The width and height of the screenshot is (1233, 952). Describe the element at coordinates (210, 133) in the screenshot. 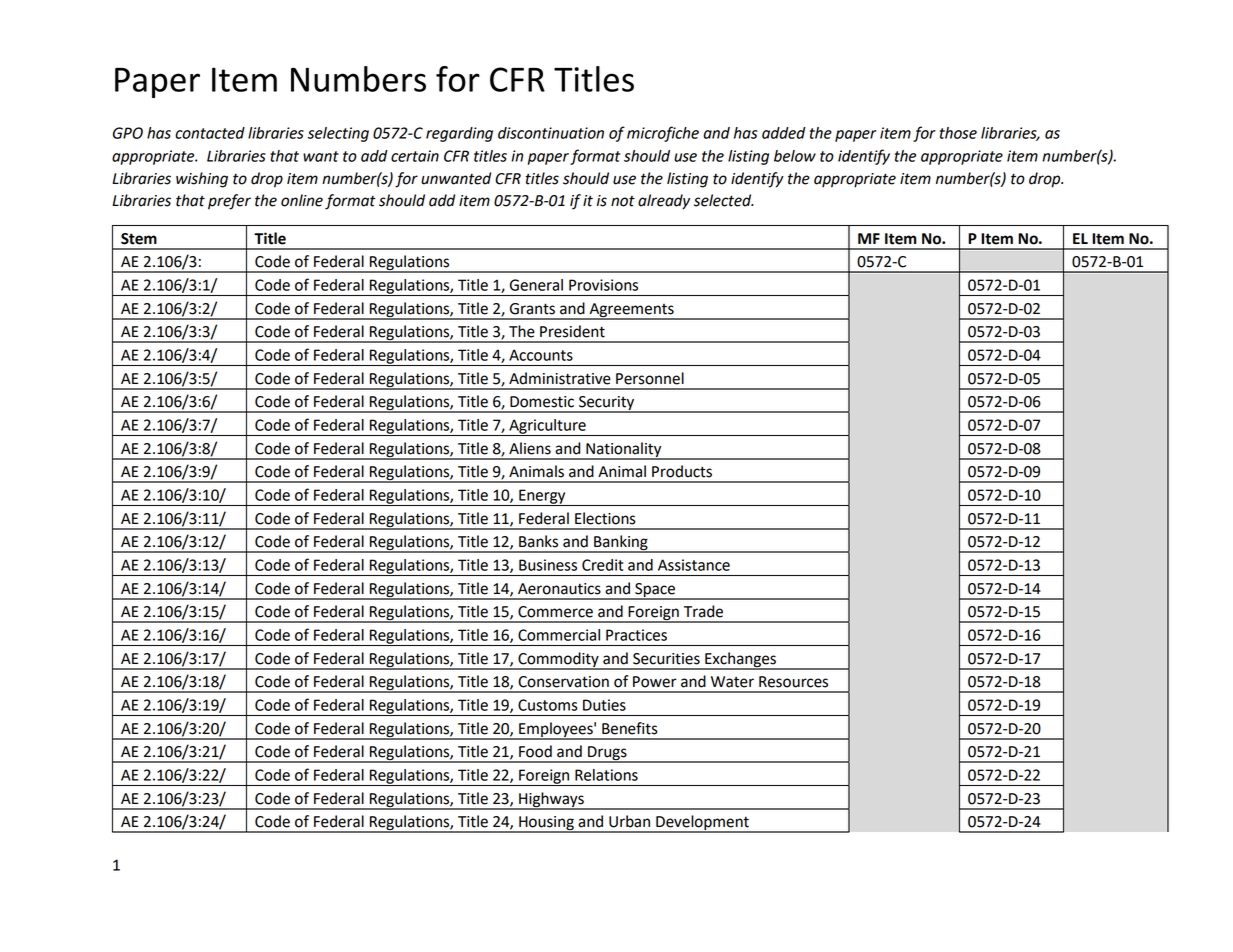

I see `contacted` at that location.
